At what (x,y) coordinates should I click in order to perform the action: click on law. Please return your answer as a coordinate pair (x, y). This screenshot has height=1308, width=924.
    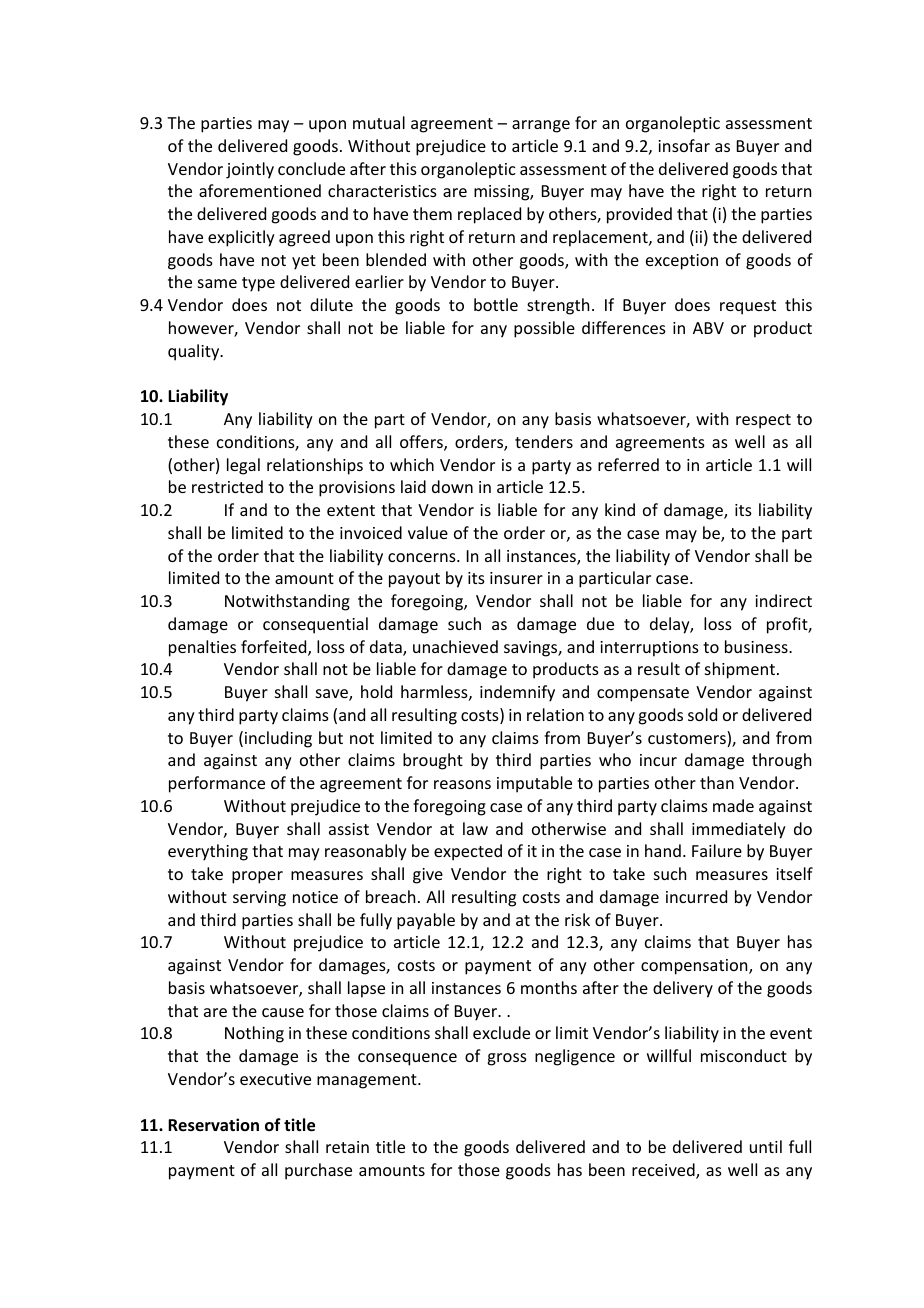
    Looking at the image, I should click on (475, 828).
